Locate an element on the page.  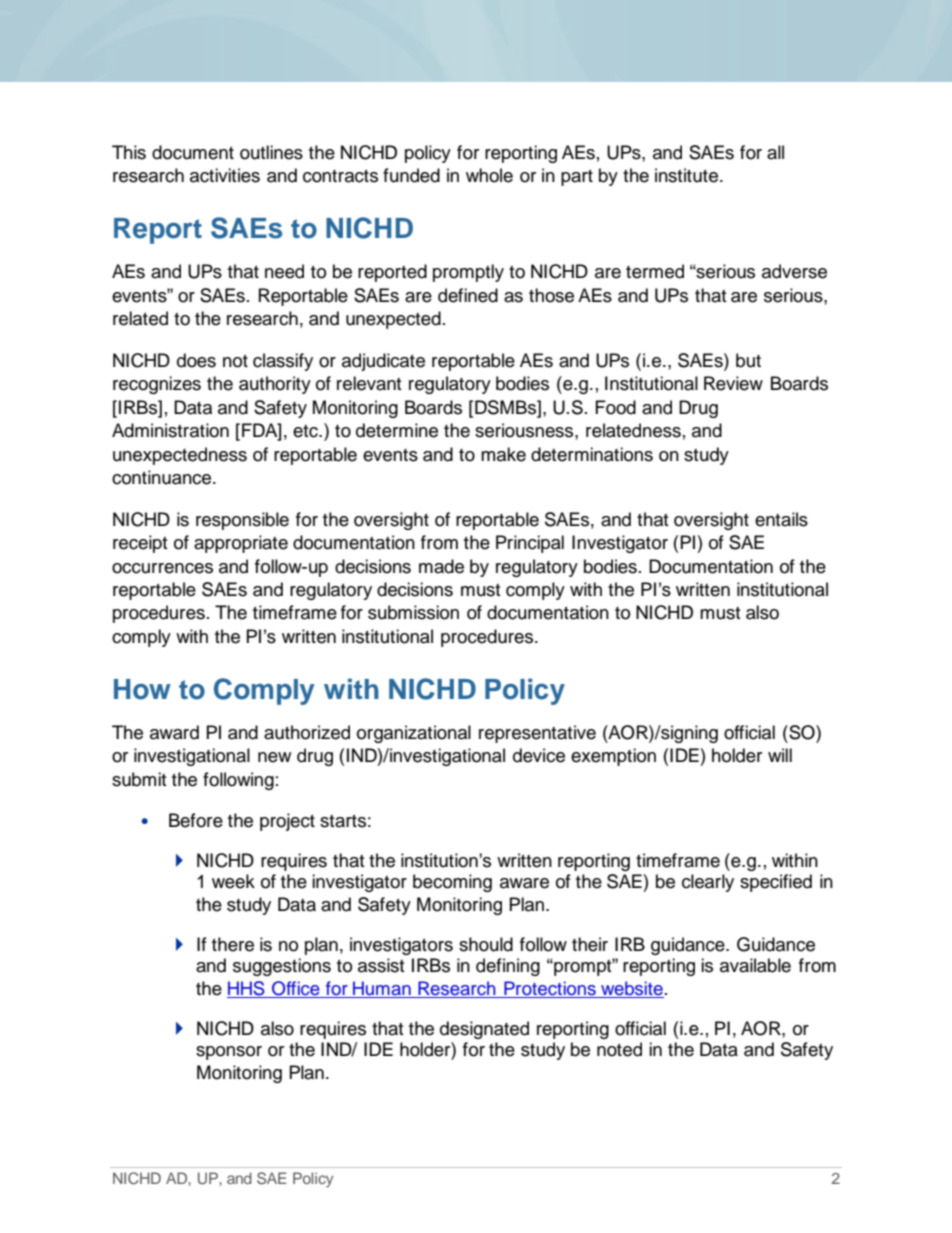
sponsor is located at coordinates (229, 1053).
